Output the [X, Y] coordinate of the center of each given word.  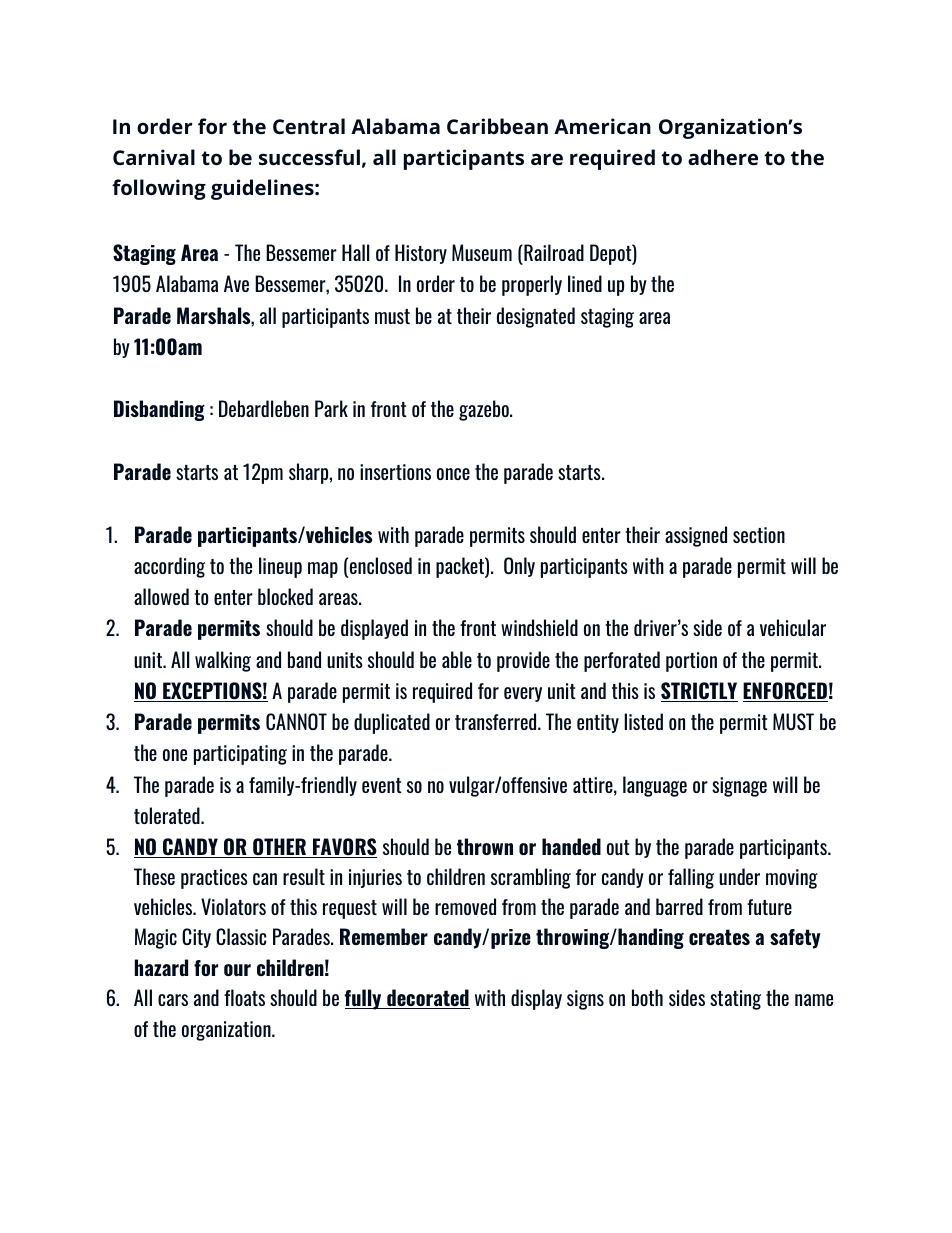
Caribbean [497, 126]
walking [223, 661]
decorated [427, 999]
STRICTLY [699, 692]
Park [331, 408]
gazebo [485, 410]
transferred [497, 721]
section [759, 535]
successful [309, 157]
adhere [723, 157]
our [237, 970]
